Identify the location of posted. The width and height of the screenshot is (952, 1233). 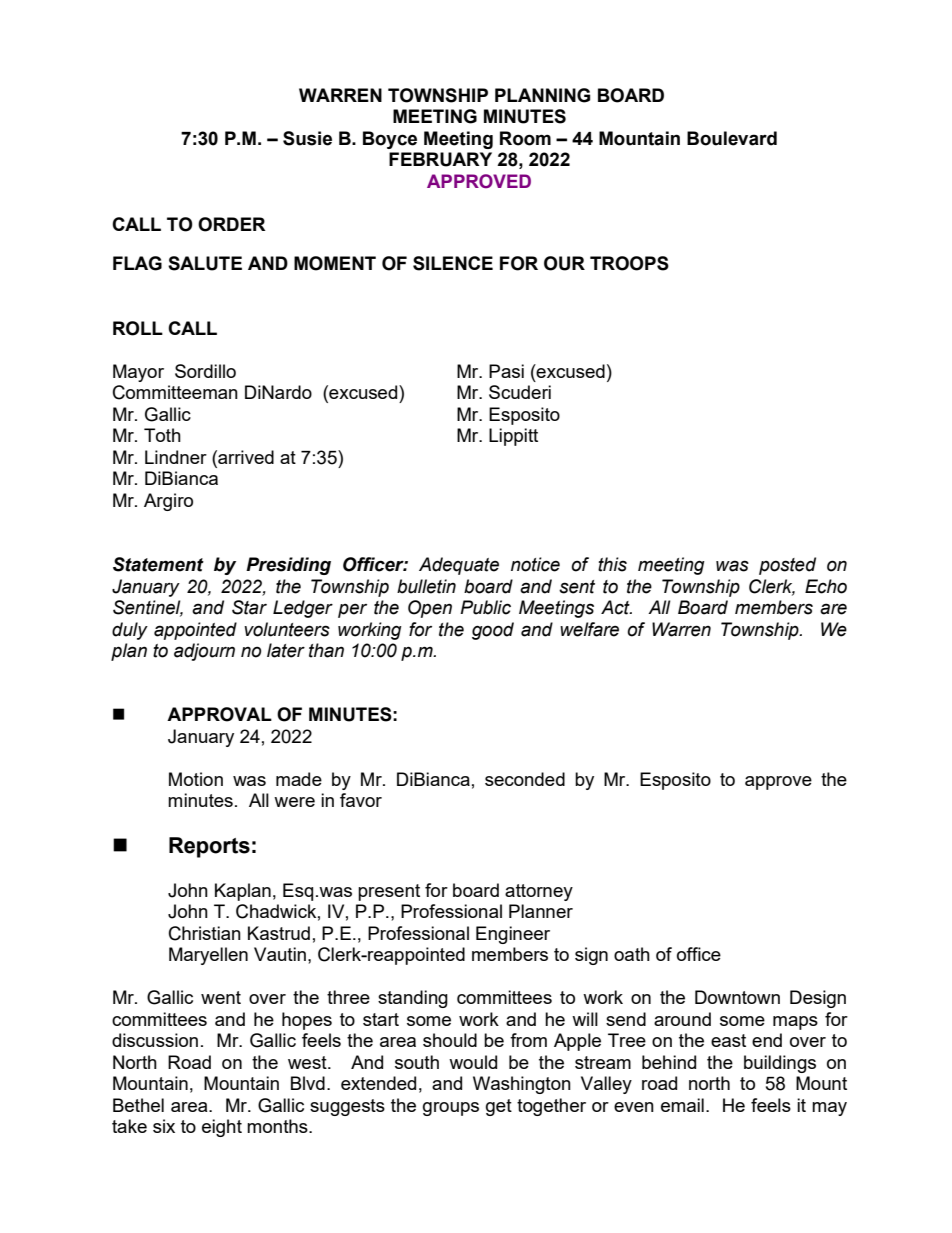
(787, 566).
